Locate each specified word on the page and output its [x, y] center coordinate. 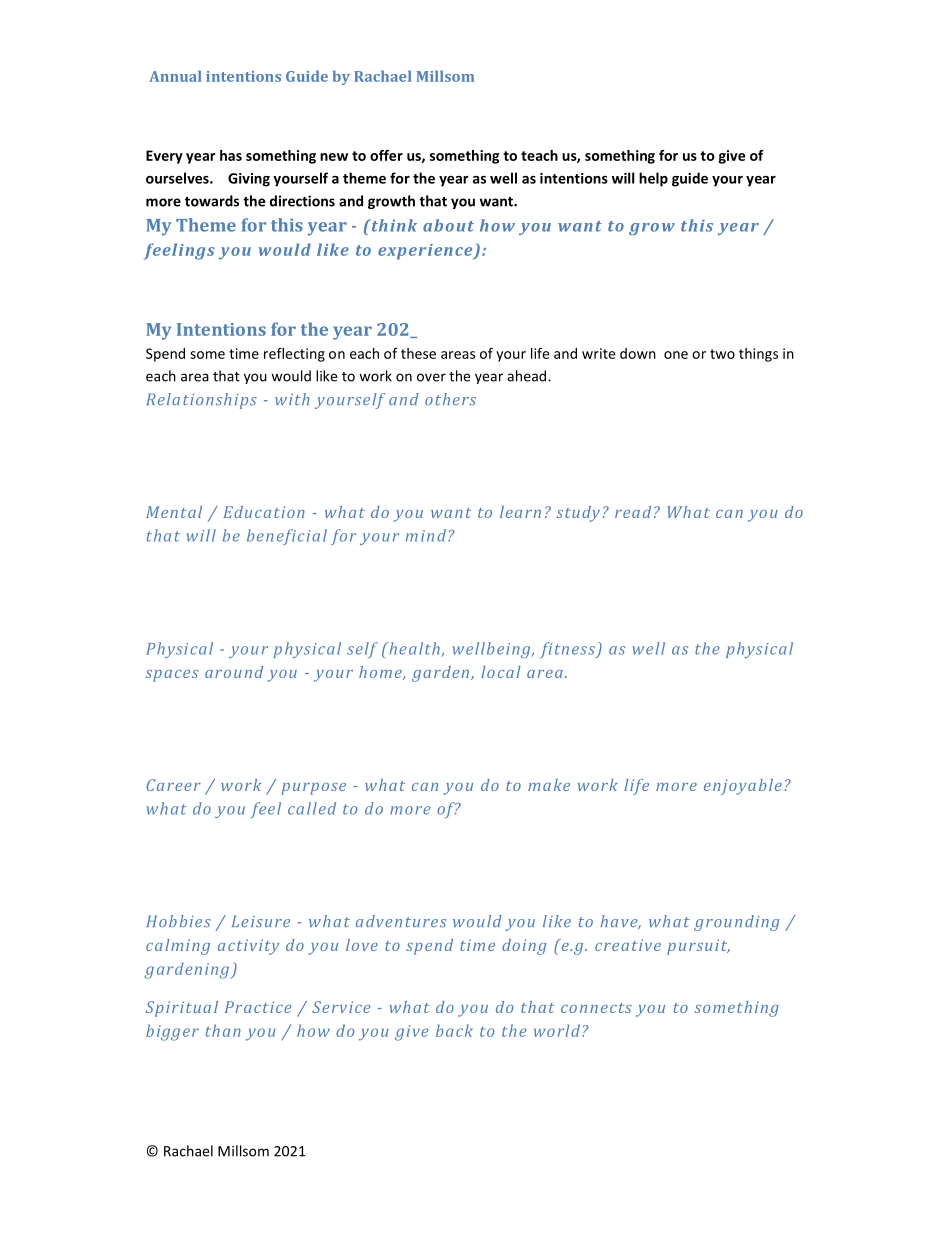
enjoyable [743, 787]
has [231, 155]
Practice [258, 1007]
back [454, 1030]
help [653, 179]
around [234, 672]
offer [386, 155]
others [450, 399]
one [676, 355]
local [501, 672]
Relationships [201, 401]
